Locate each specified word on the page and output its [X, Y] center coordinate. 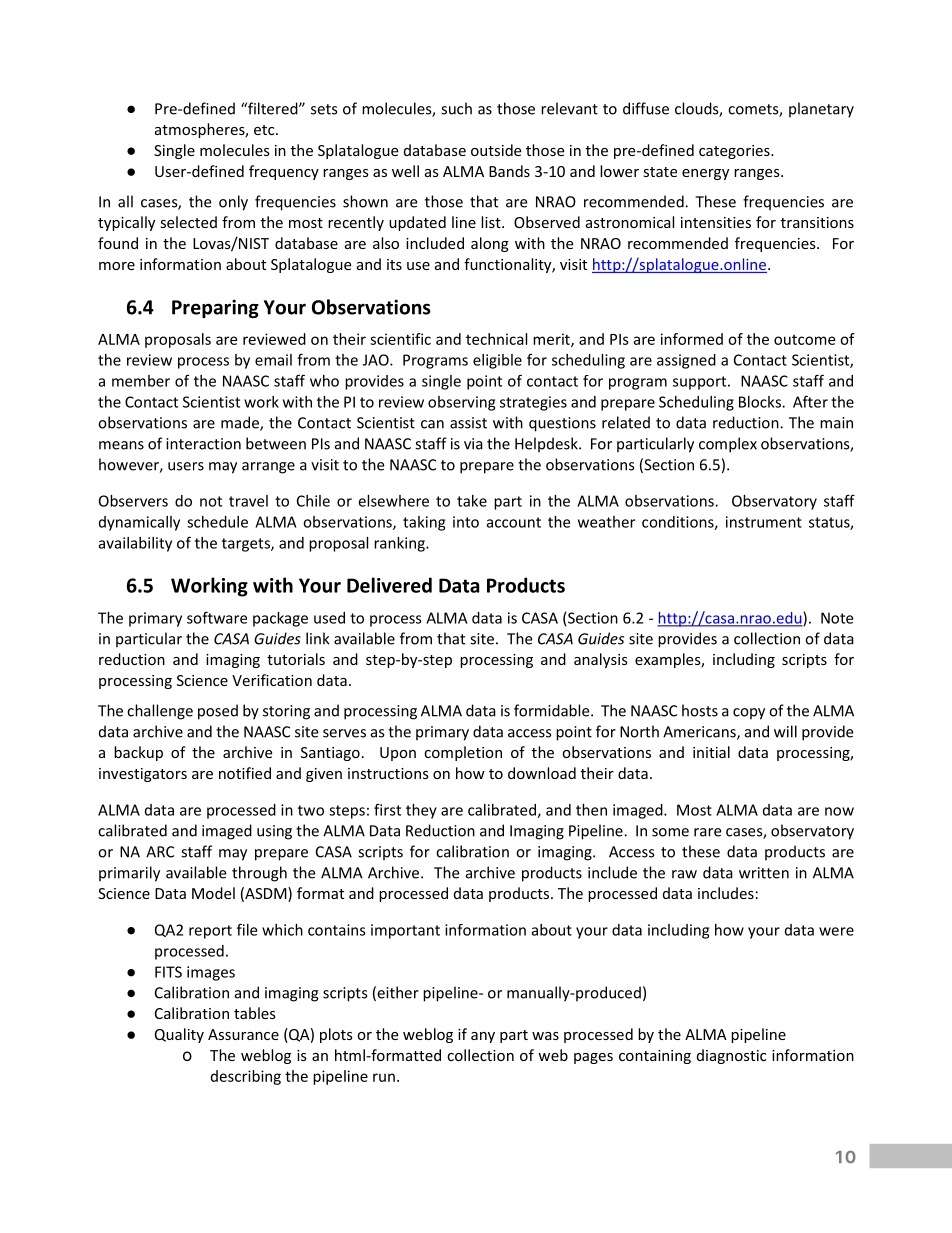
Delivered [389, 585]
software [217, 617]
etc [265, 130]
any [483, 1037]
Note [837, 618]
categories [735, 152]
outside [496, 150]
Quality [179, 1035]
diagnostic [731, 1056]
